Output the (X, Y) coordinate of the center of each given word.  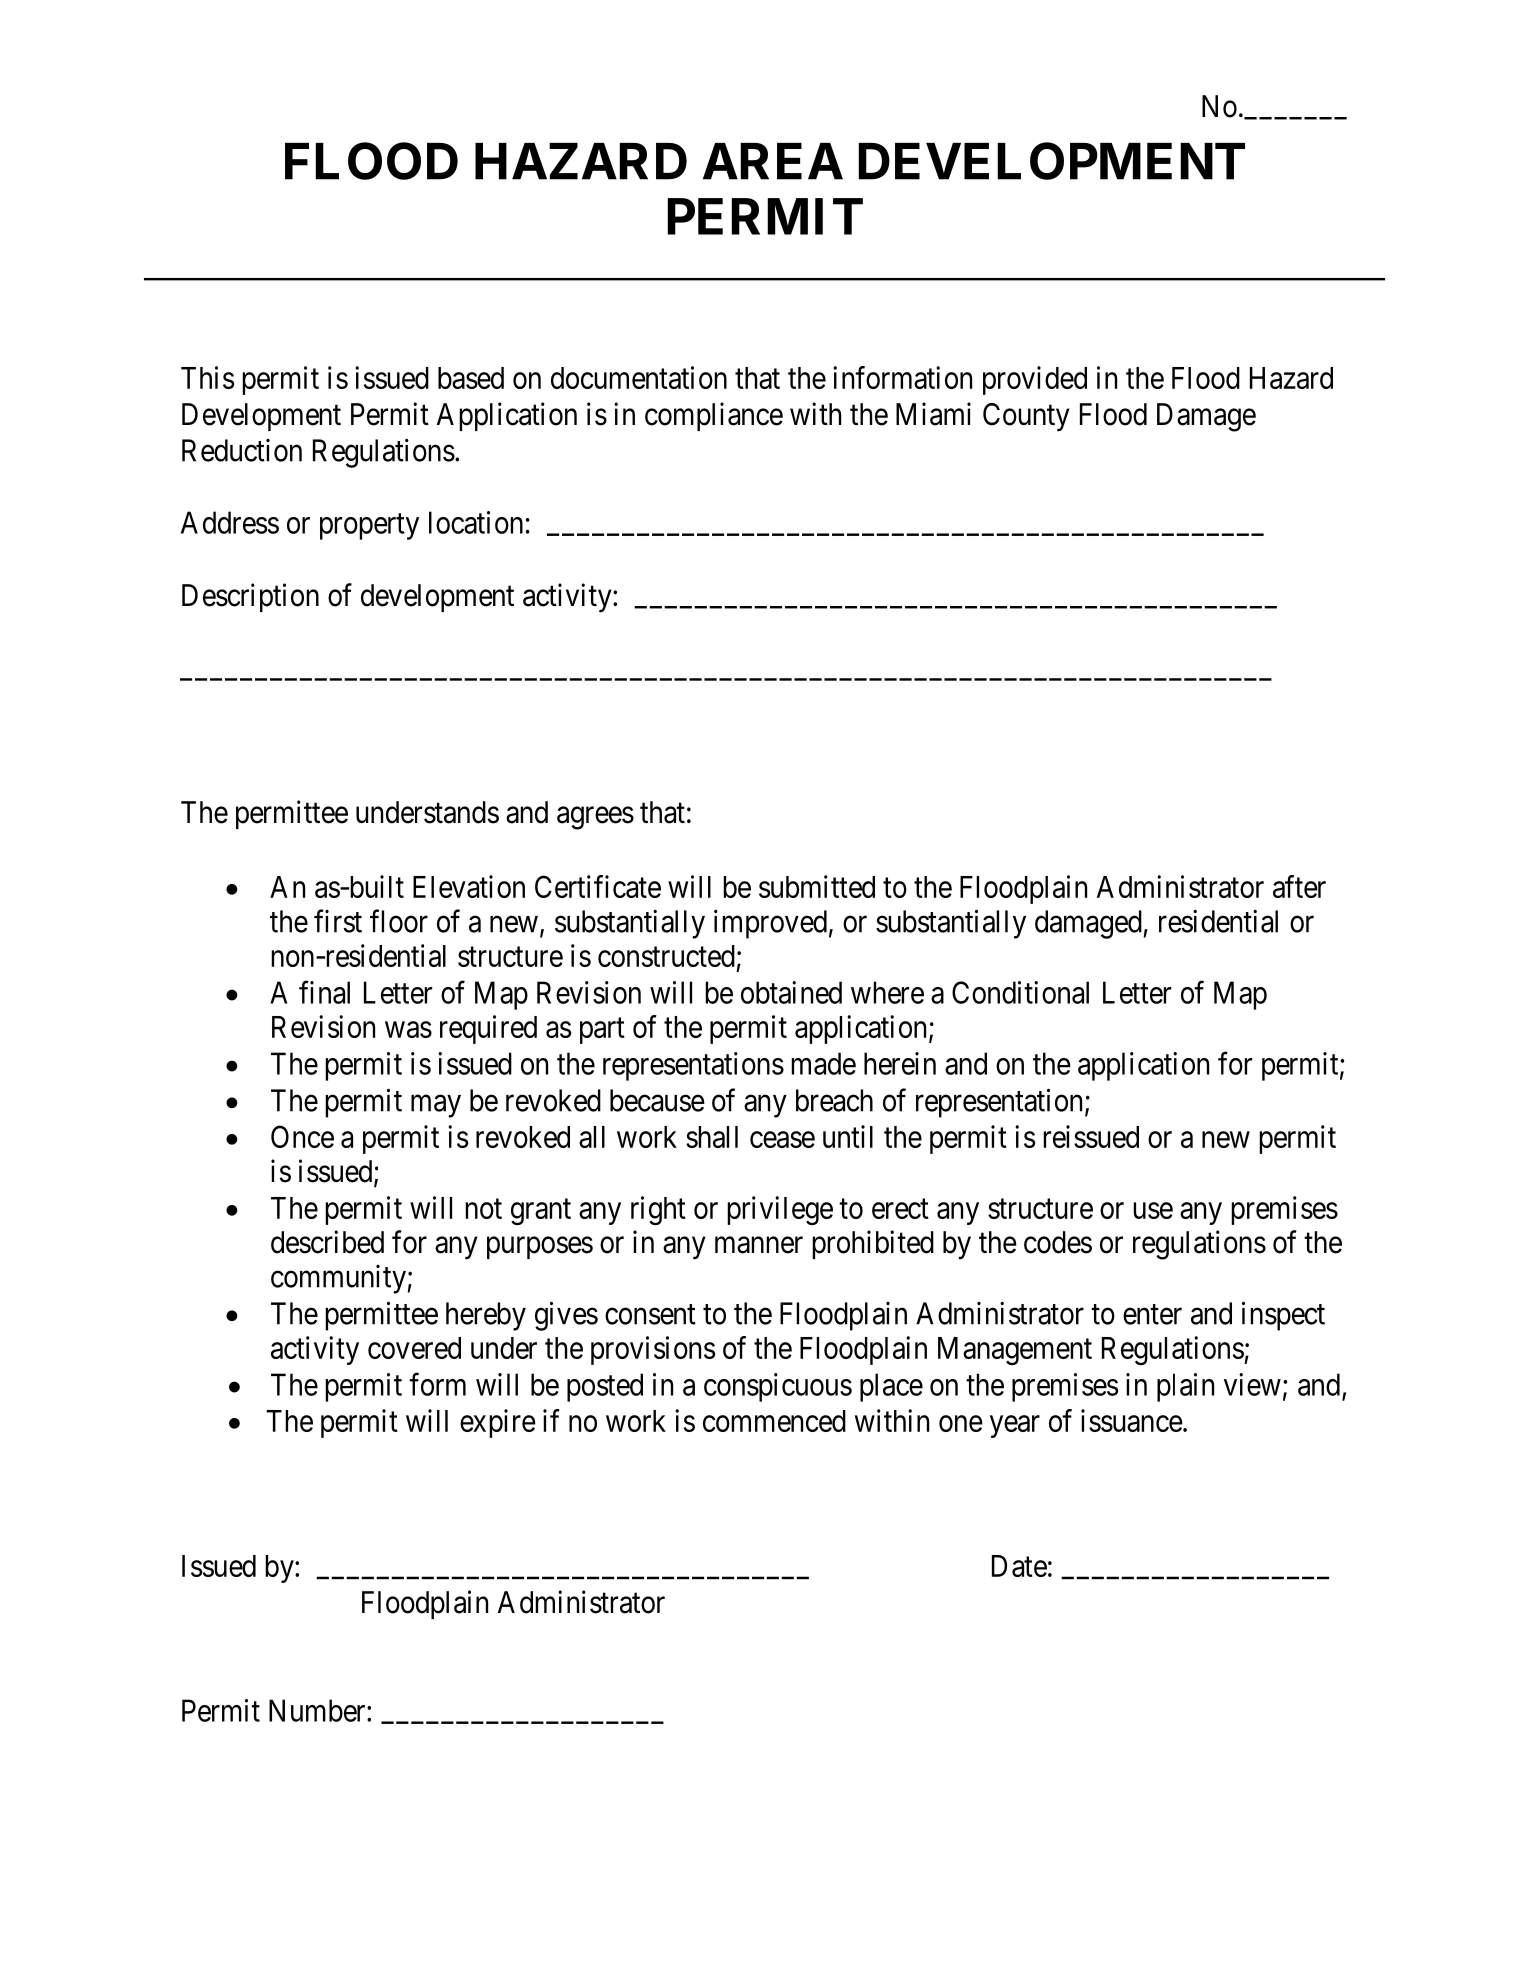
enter (1152, 1314)
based (471, 378)
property (369, 527)
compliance (714, 416)
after (1299, 886)
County (1026, 417)
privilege (780, 1210)
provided (1035, 380)
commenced (774, 1421)
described (327, 1242)
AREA (773, 161)
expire (498, 1423)
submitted (817, 886)
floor (399, 921)
